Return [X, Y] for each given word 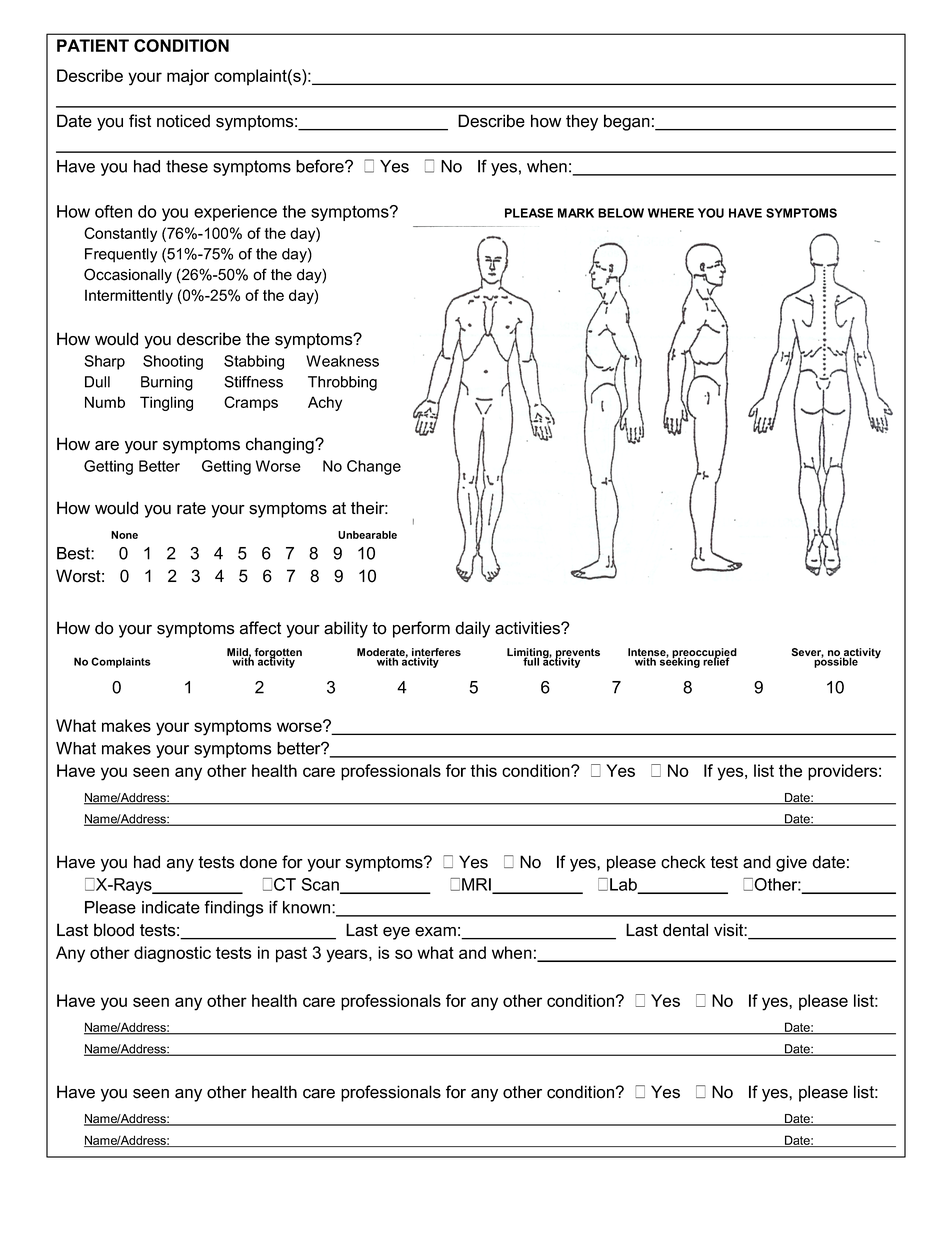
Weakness [342, 361]
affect [260, 628]
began [627, 122]
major [188, 77]
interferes [436, 653]
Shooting [173, 362]
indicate [171, 907]
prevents [577, 654]
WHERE [671, 213]
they [582, 122]
